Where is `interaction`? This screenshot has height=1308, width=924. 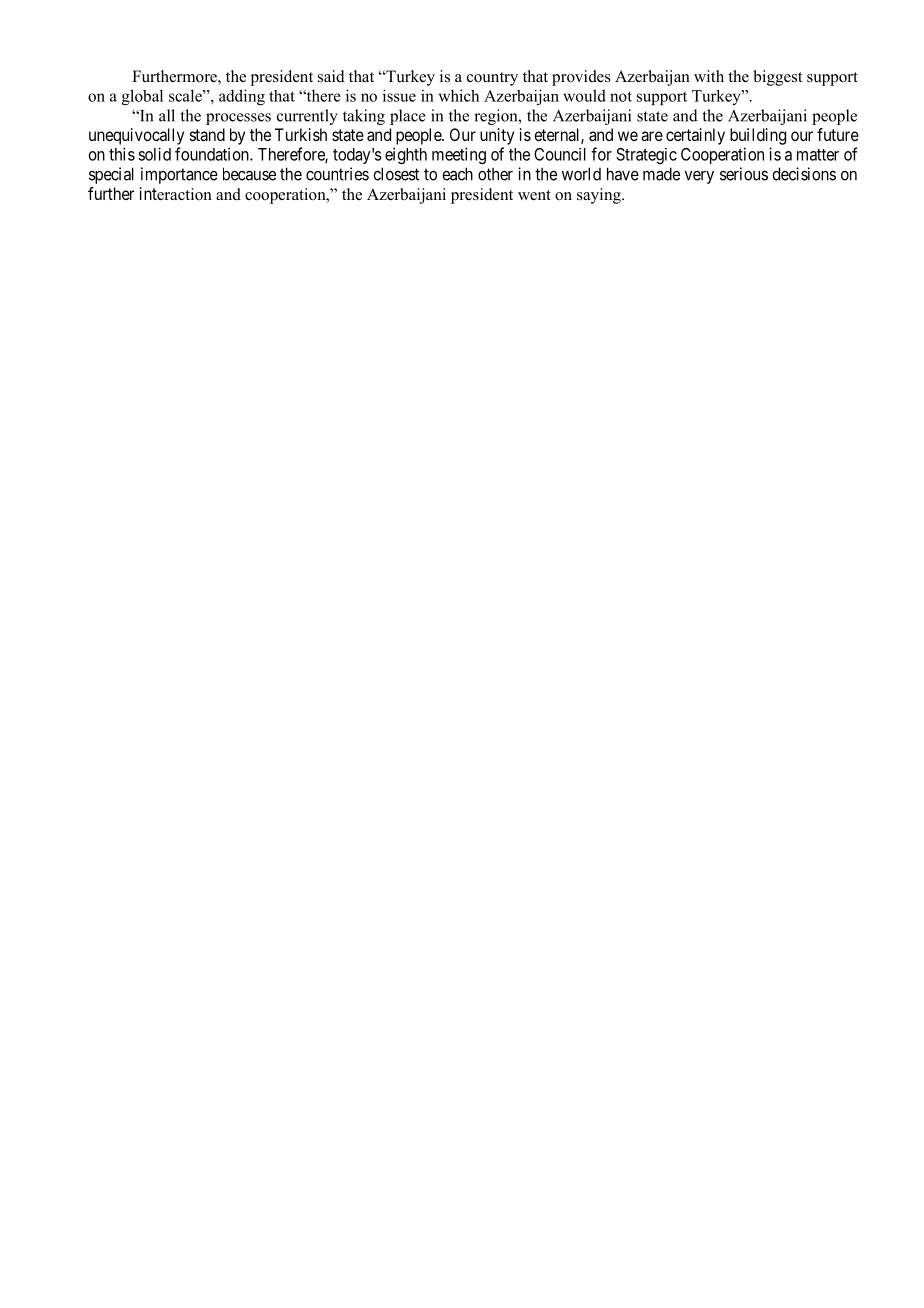 interaction is located at coordinates (176, 194).
